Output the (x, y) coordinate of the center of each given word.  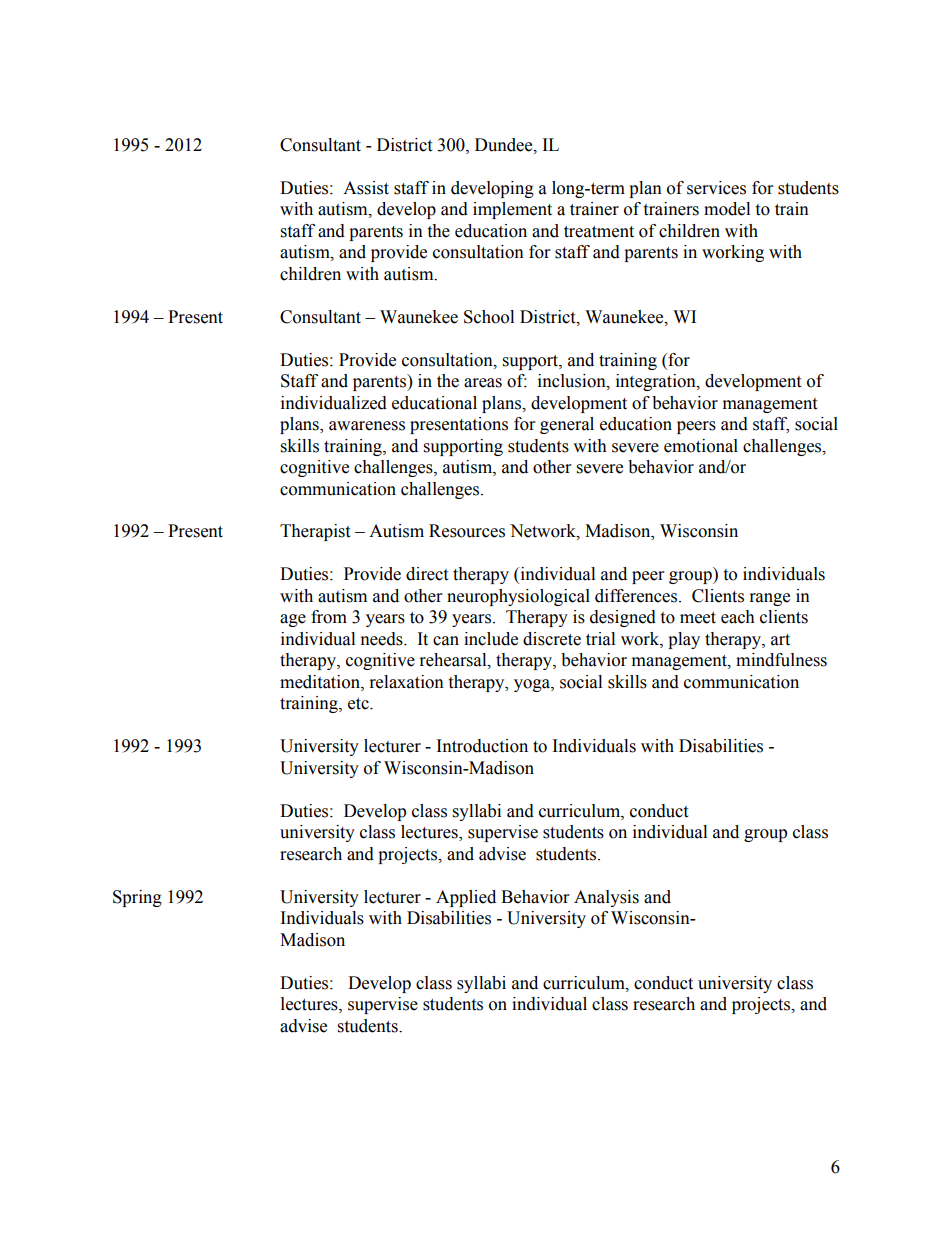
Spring (137, 898)
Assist (366, 188)
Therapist (315, 532)
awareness (367, 426)
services (716, 188)
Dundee (505, 145)
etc (359, 704)
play (684, 640)
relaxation (407, 682)
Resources (467, 531)
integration (657, 382)
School (489, 317)
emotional (701, 446)
